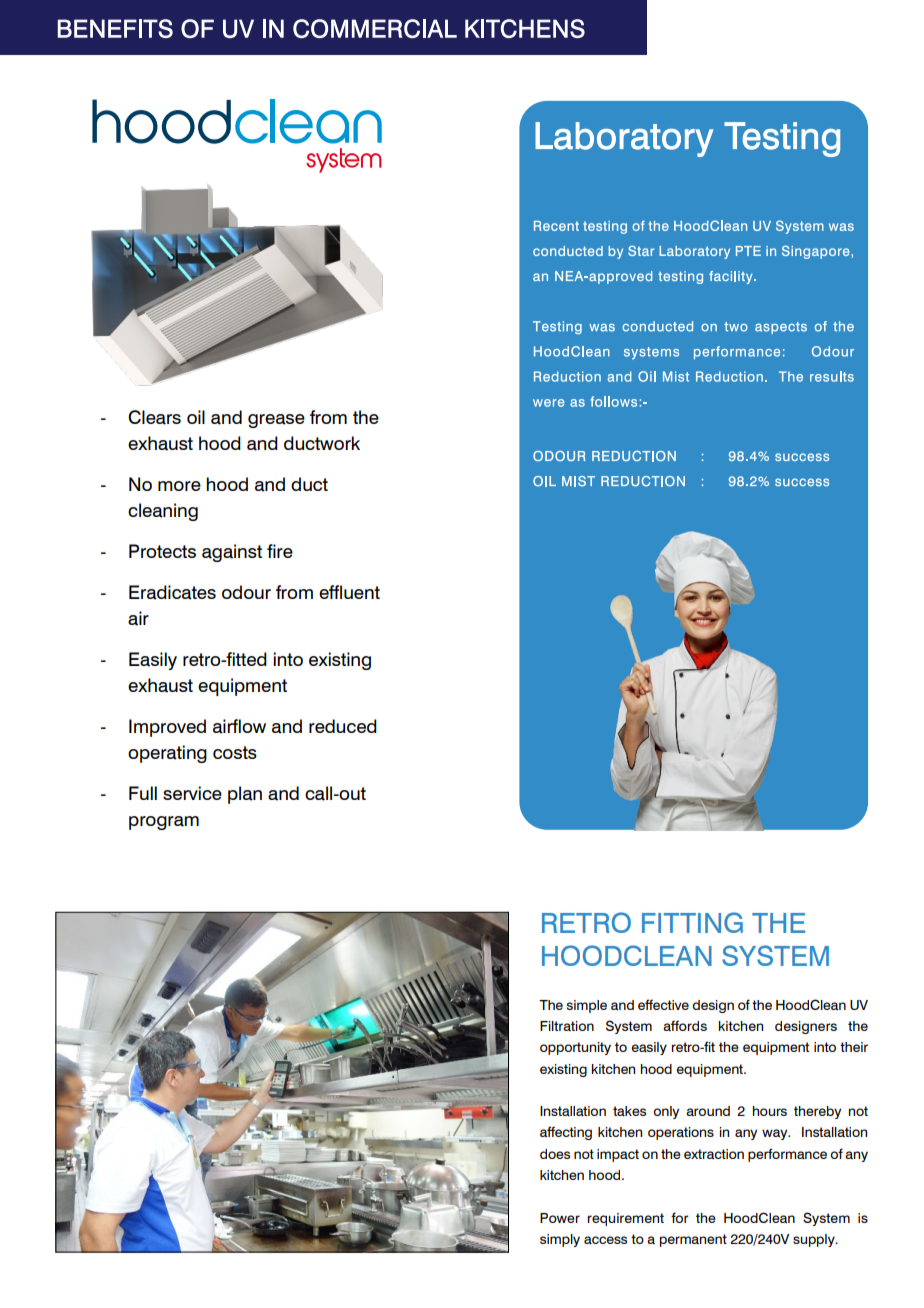  Describe the element at coordinates (692, 922) in the document. I see `FITTING` at that location.
